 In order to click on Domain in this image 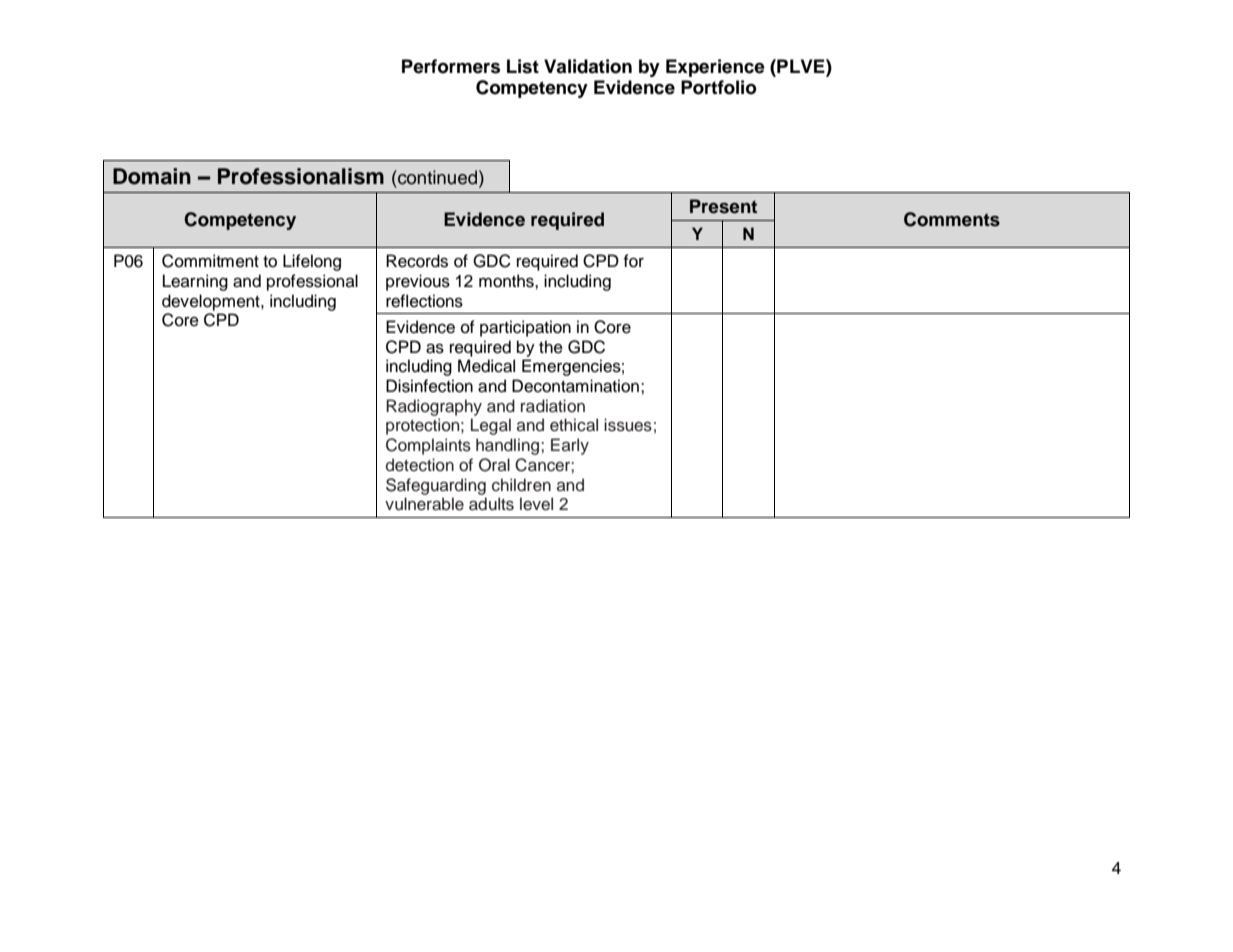, I will do `click(152, 176)`.
